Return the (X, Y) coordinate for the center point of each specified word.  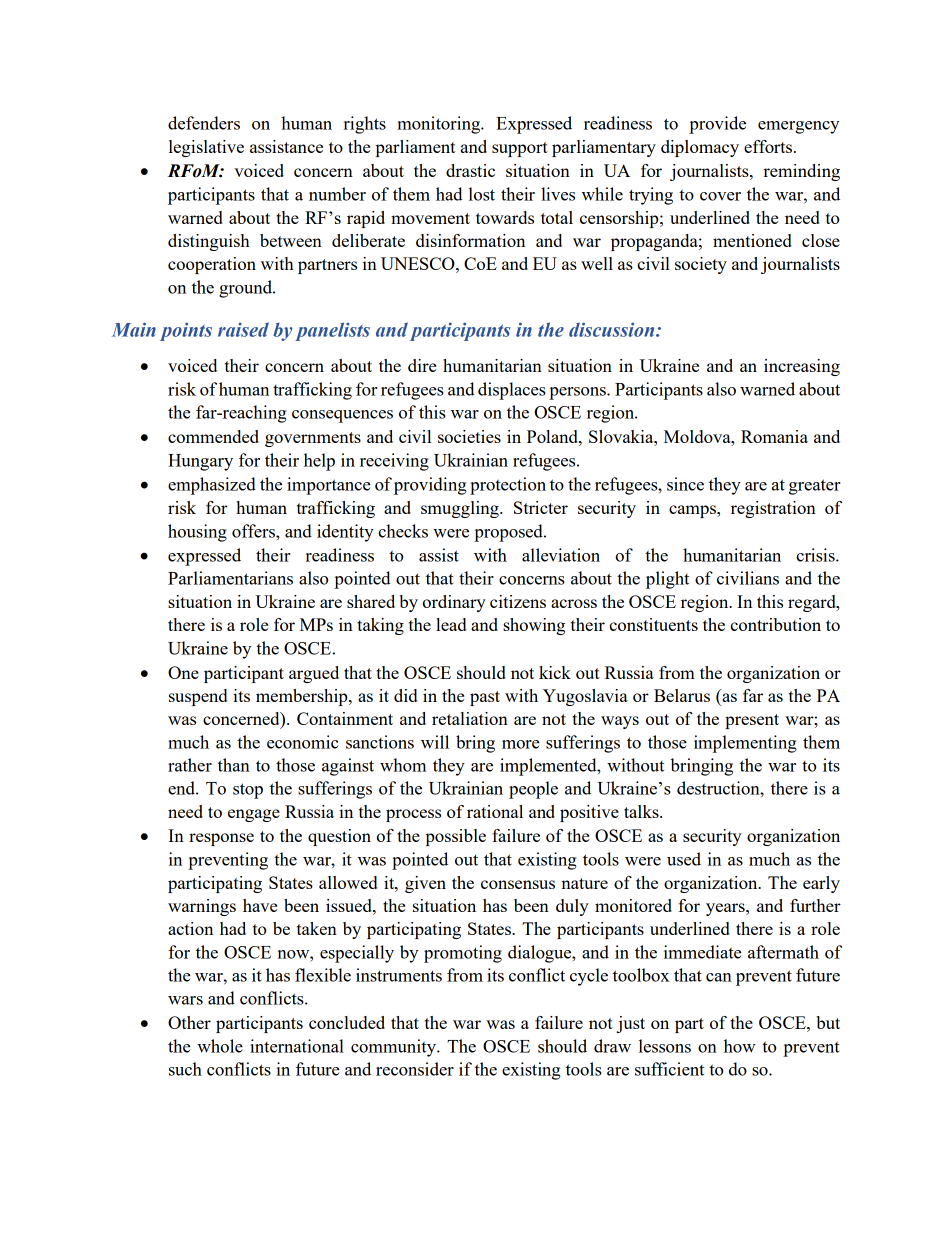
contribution (775, 624)
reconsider (415, 1069)
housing (197, 533)
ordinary (454, 603)
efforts (769, 146)
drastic (470, 170)
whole (220, 1046)
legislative (206, 148)
